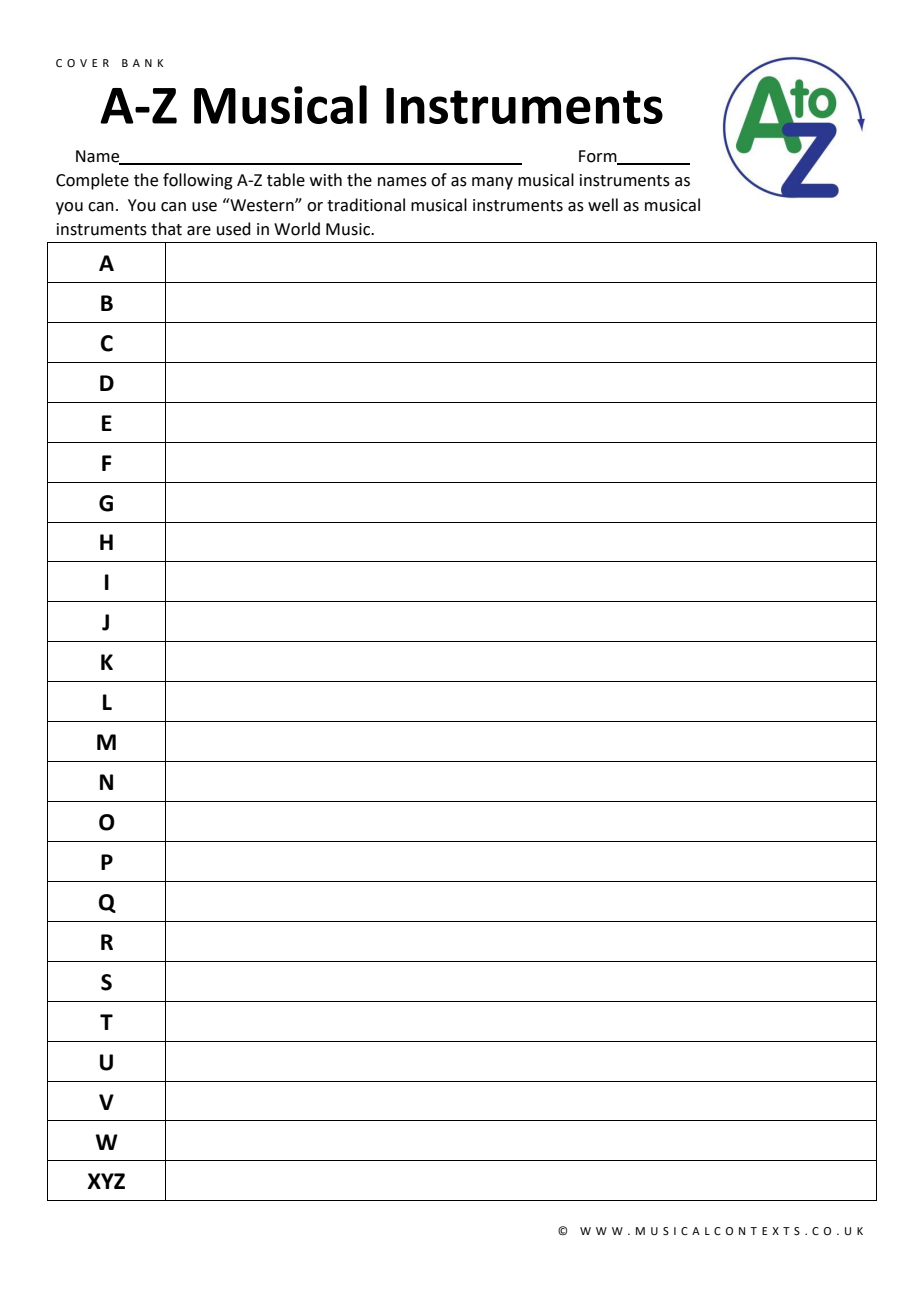 The height and width of the screenshot is (1308, 924). I want to click on World, so click(297, 229).
